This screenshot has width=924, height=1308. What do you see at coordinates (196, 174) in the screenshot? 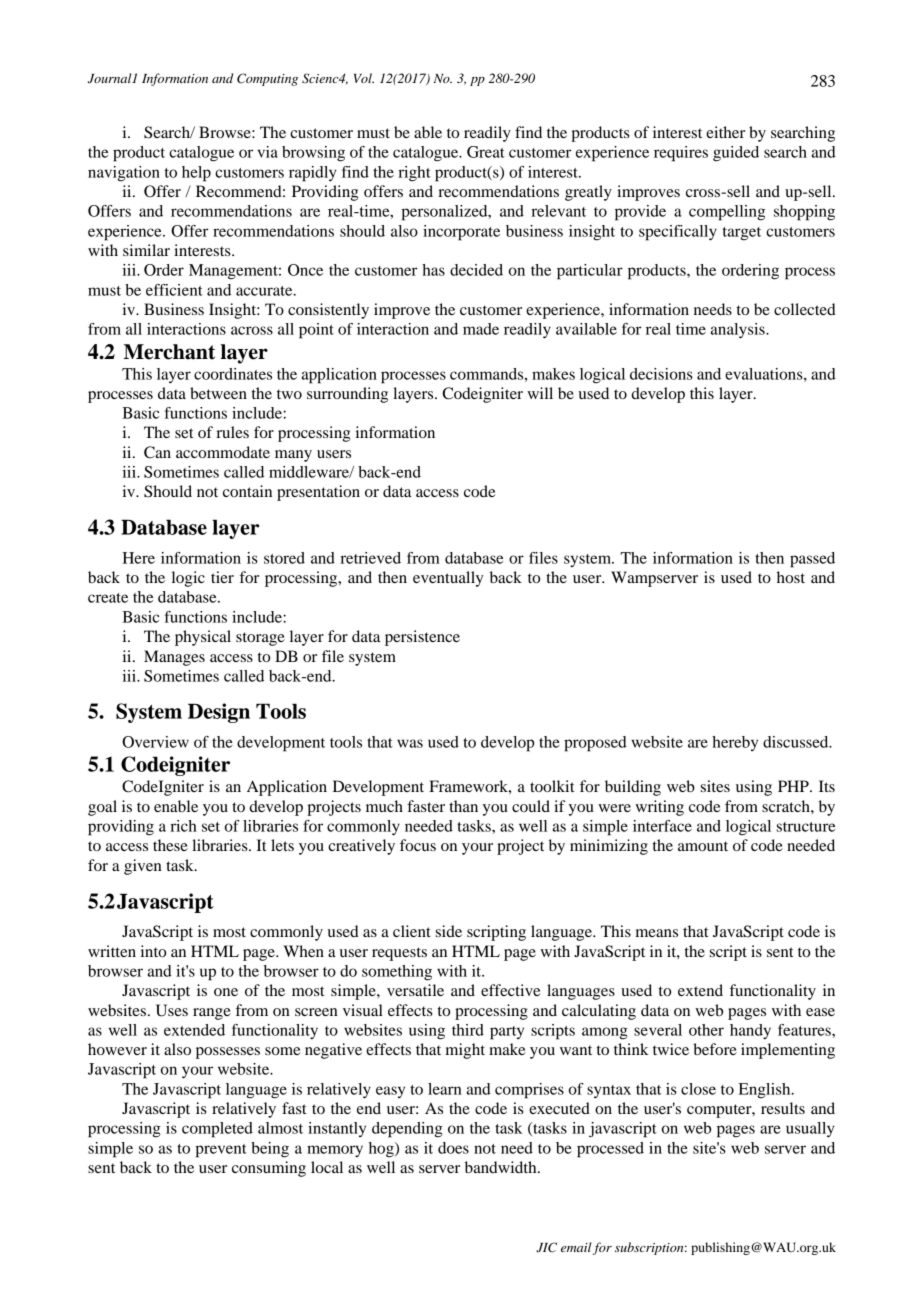
I see `help` at bounding box center [196, 174].
